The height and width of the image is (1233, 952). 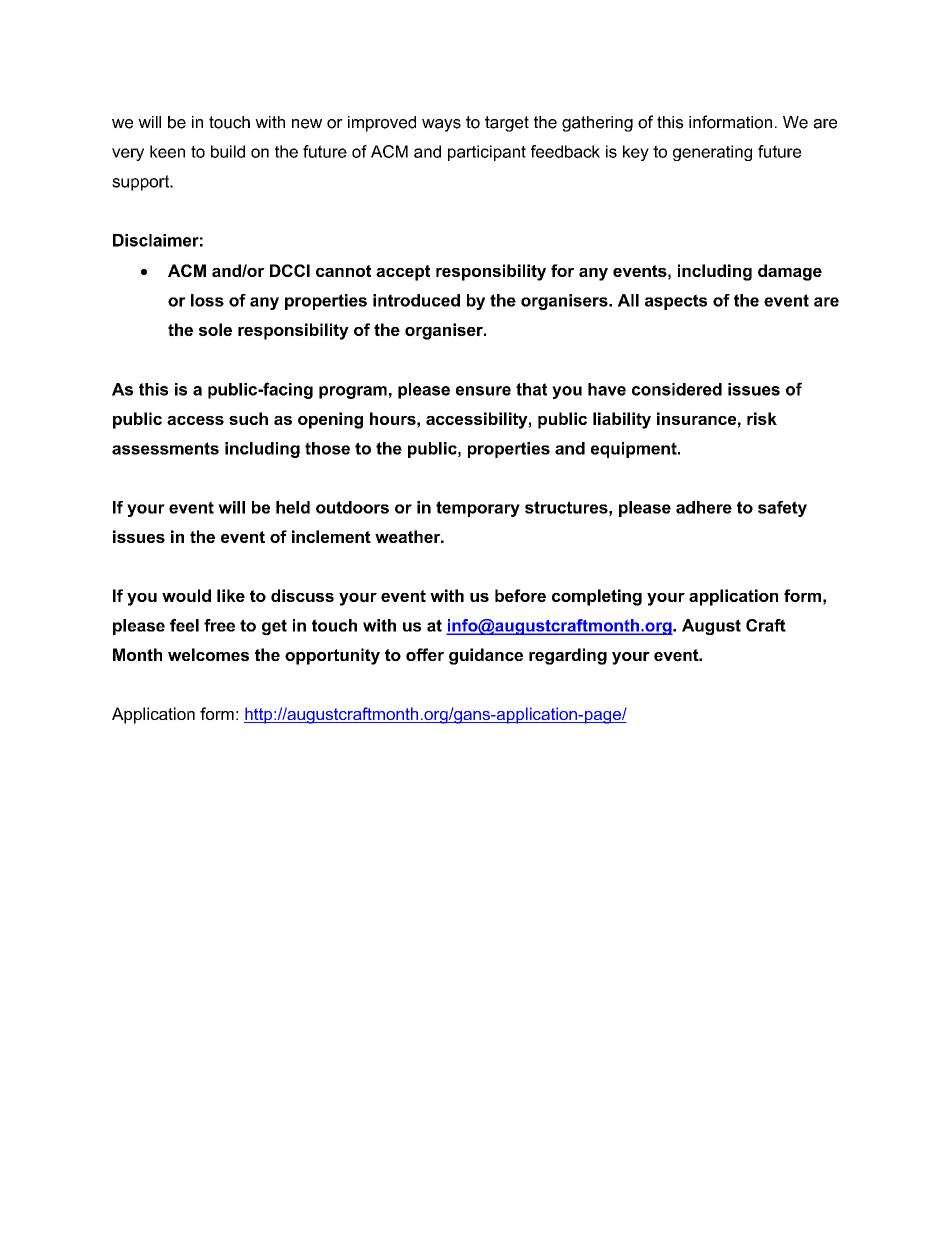 I want to click on introduced, so click(x=416, y=300).
